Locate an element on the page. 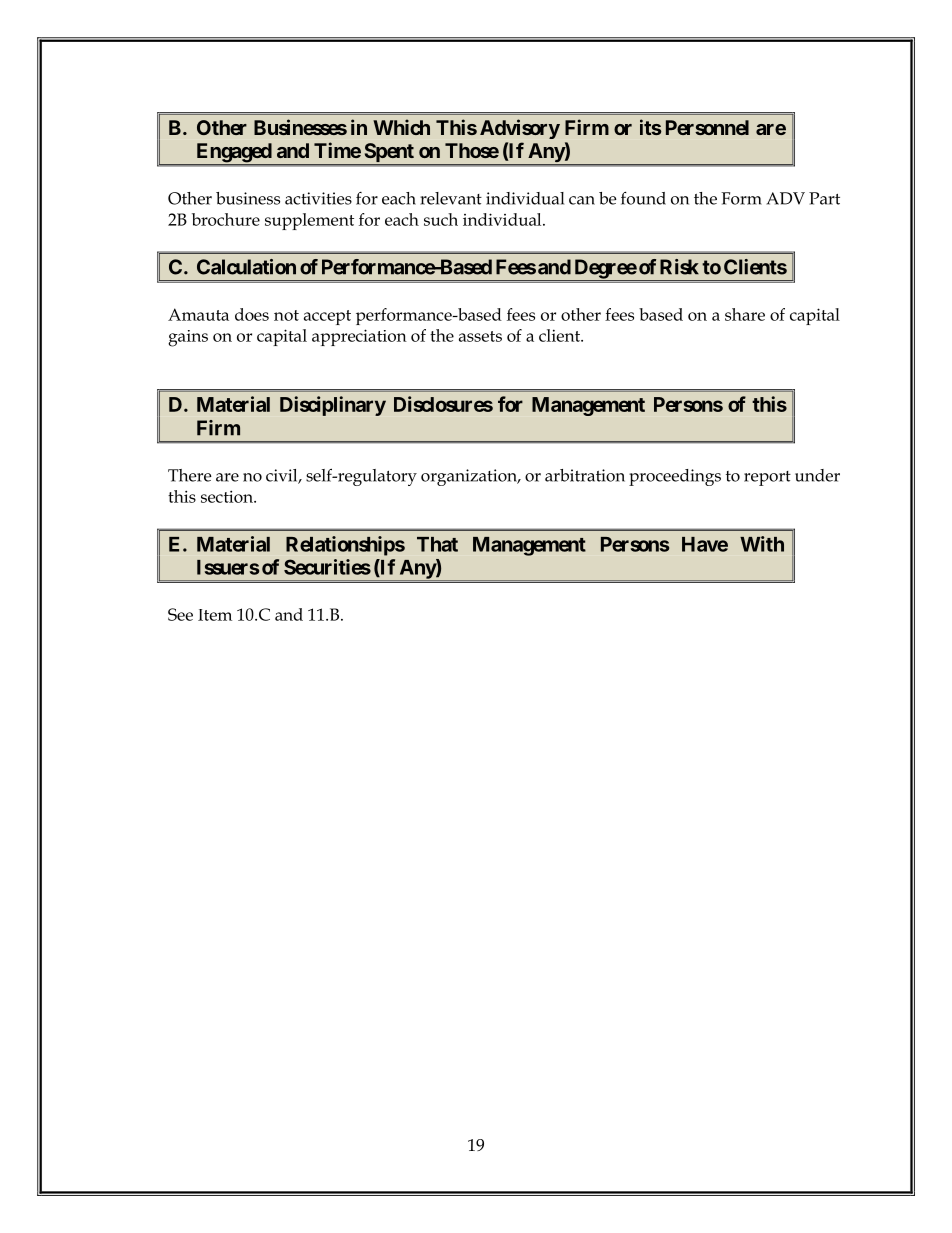 Image resolution: width=952 pixels, height=1233 pixels. section is located at coordinates (228, 496).
